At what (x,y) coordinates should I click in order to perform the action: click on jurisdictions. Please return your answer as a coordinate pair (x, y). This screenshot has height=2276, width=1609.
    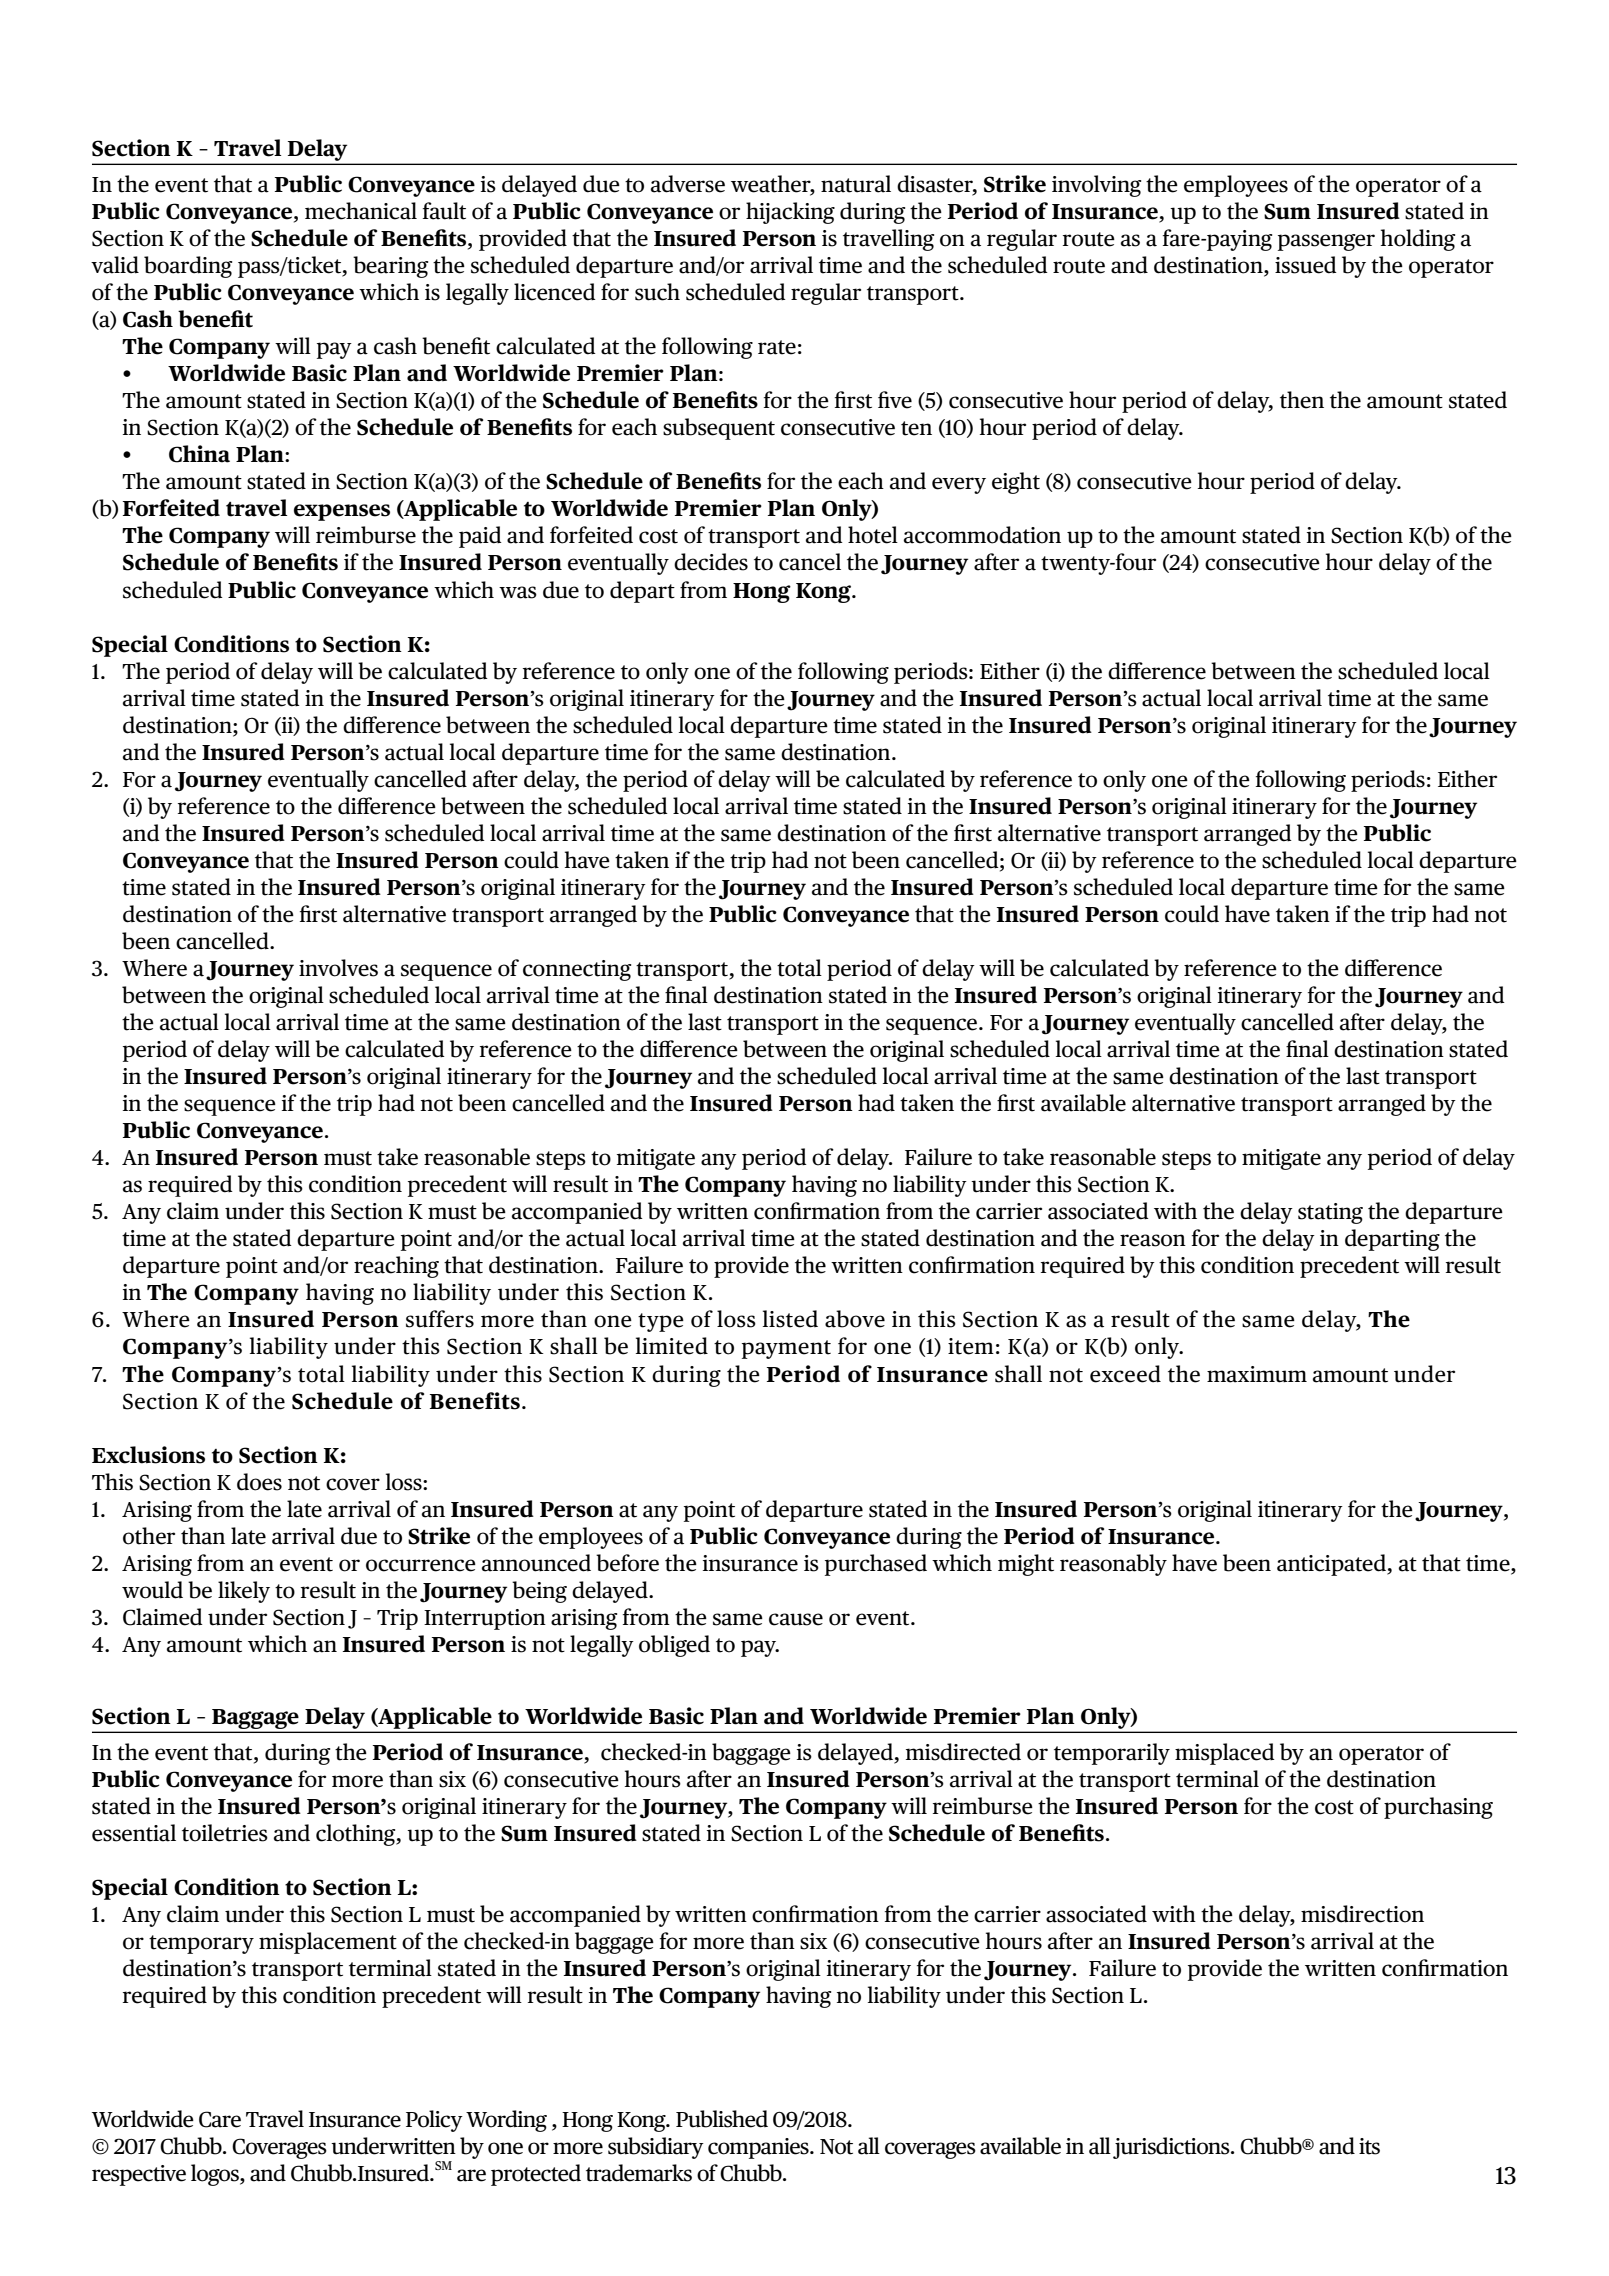
    Looking at the image, I should click on (1172, 2148).
